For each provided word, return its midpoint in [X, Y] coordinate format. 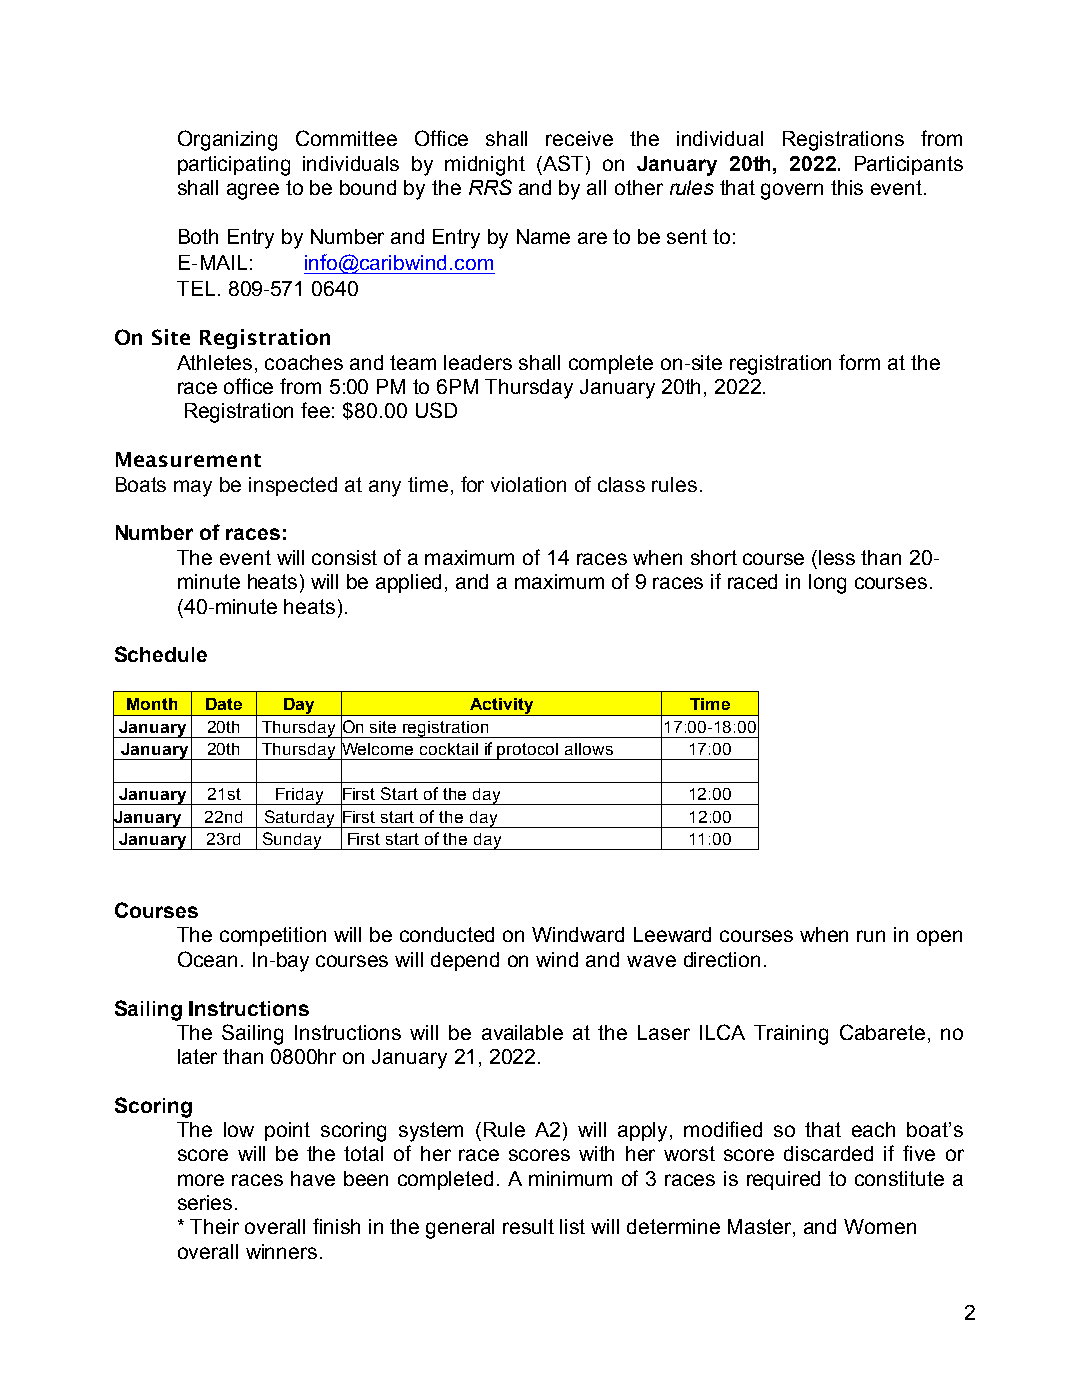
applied [408, 583]
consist [344, 557]
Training [791, 1035]
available [522, 1032]
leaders [478, 362]
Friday [300, 796]
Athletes [214, 362]
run [871, 936]
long [827, 584]
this [847, 187]
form [859, 362]
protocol [528, 751]
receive [579, 138]
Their [214, 1226]
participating [234, 166]
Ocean [207, 959]
